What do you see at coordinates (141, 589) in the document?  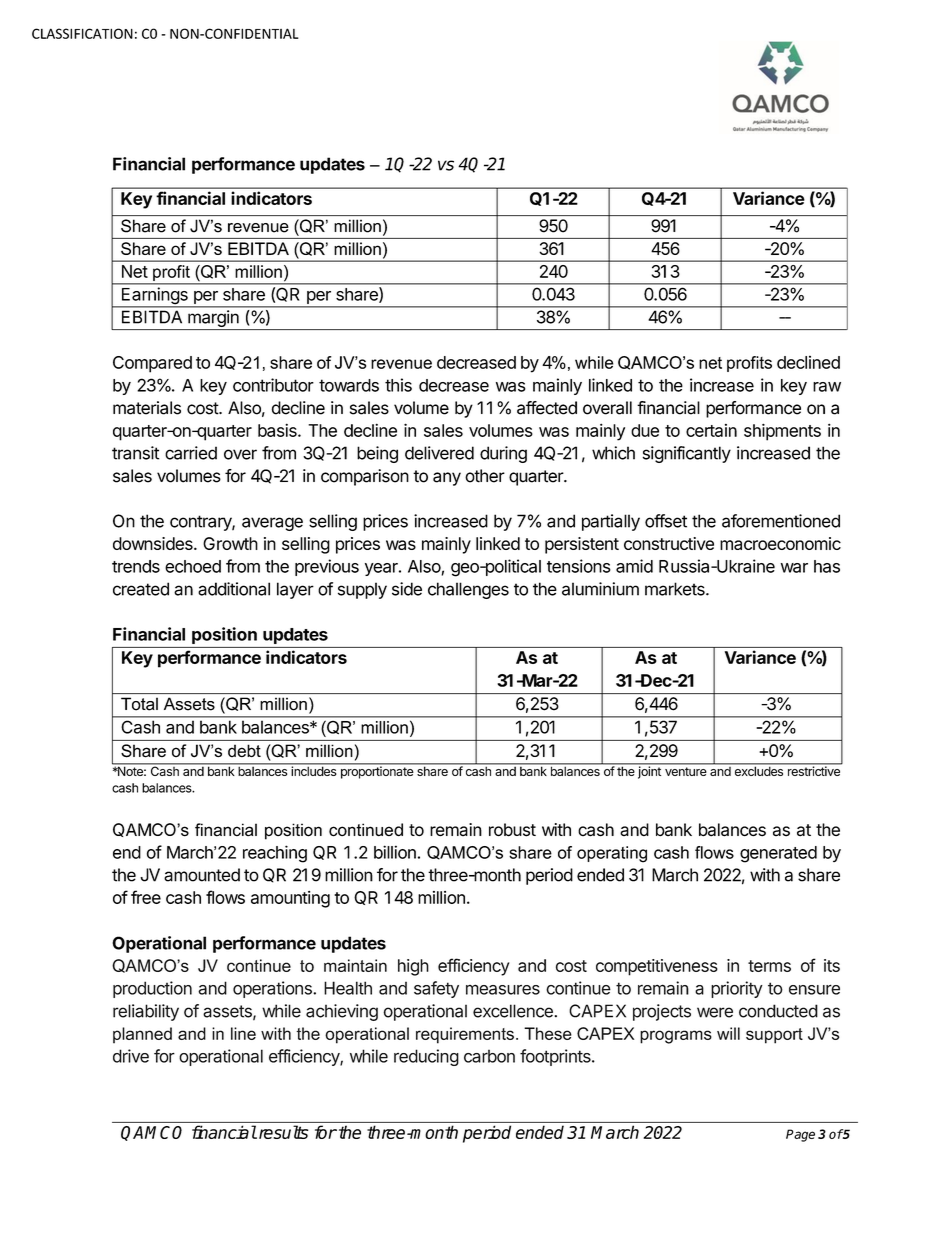 I see `created` at bounding box center [141, 589].
